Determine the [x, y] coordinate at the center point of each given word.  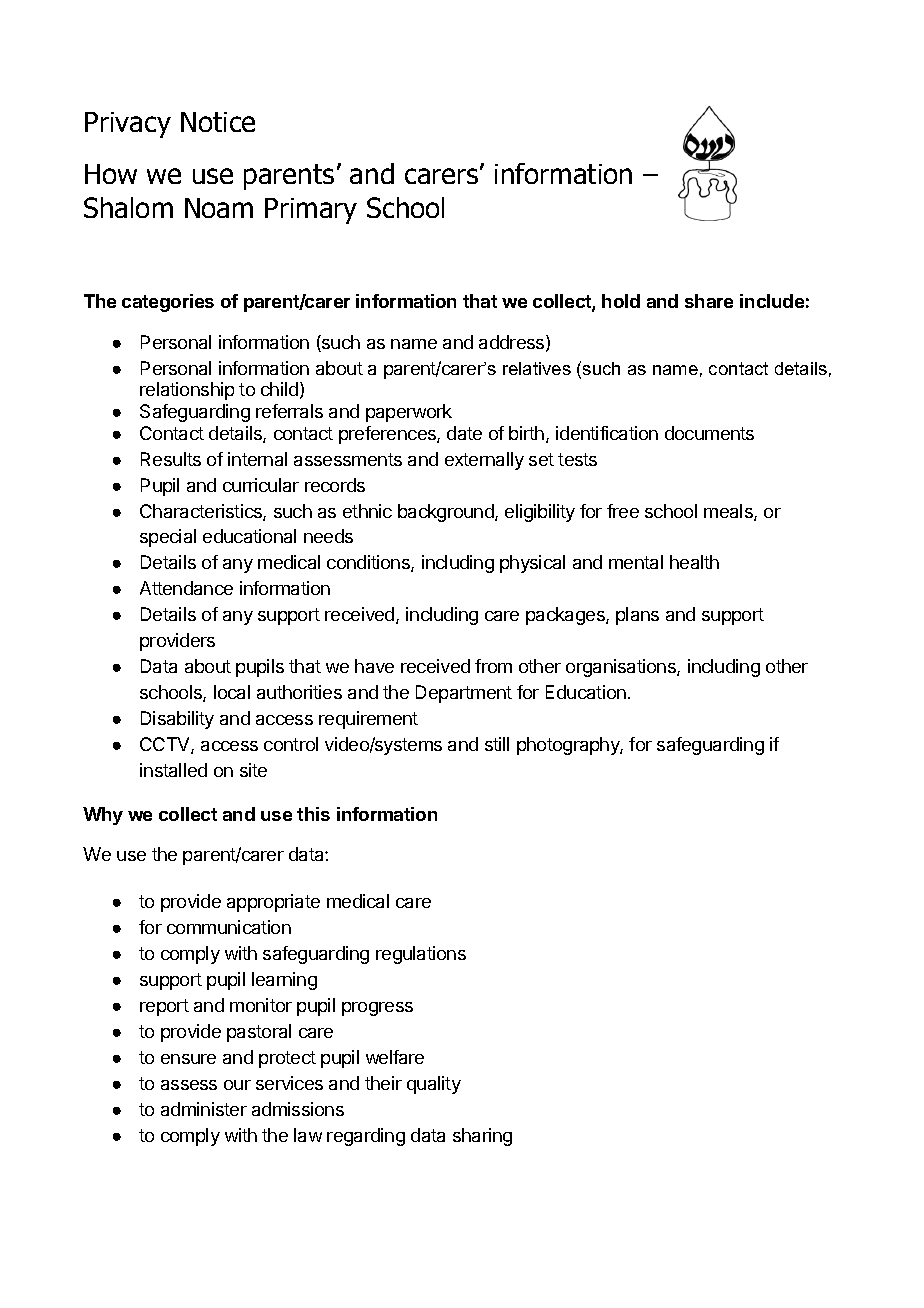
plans [637, 616]
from [493, 666]
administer [204, 1109]
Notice [218, 122]
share [709, 301]
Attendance [186, 588]
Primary [311, 211]
